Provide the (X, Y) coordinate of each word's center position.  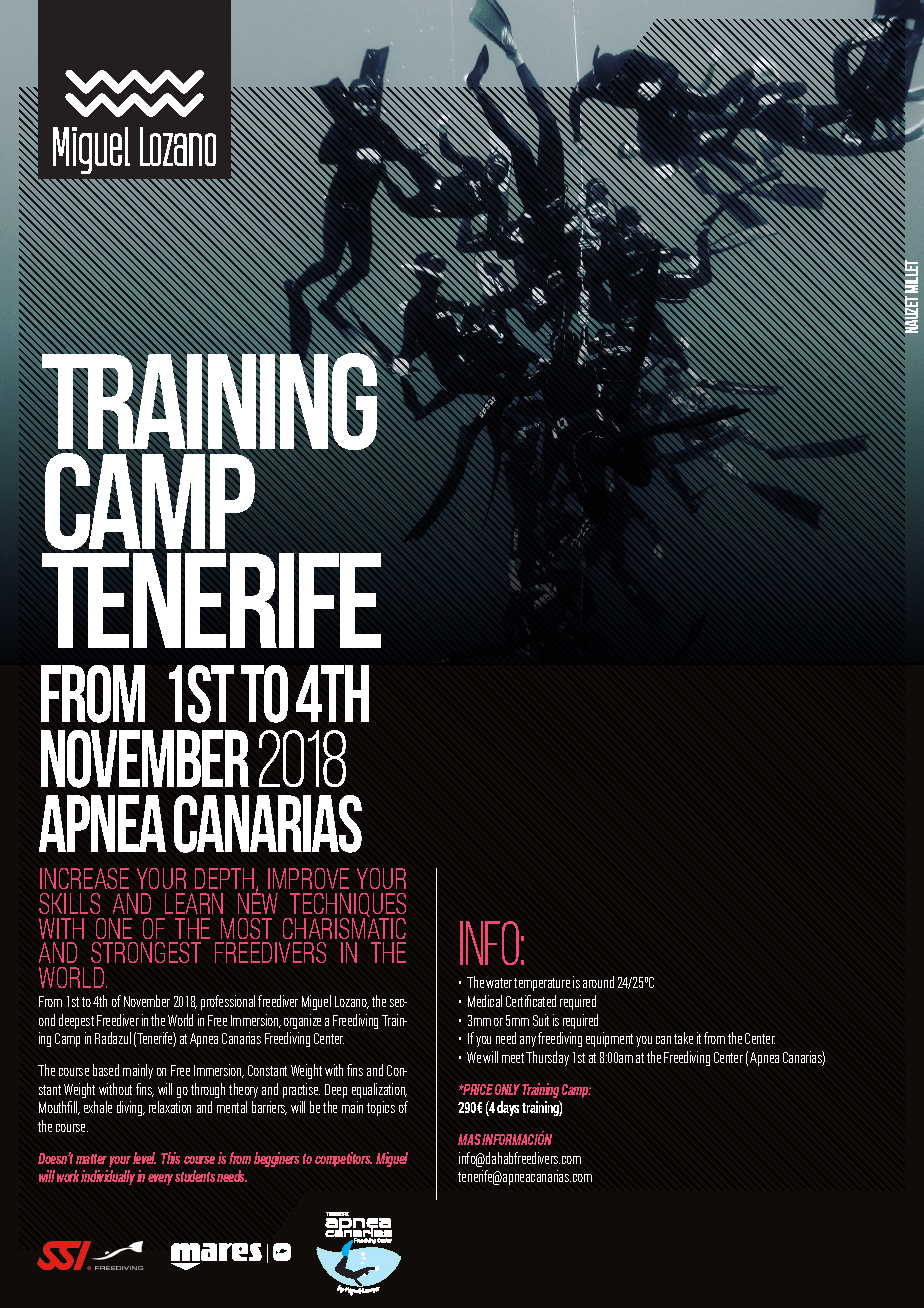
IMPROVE (308, 878)
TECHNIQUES (347, 906)
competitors (343, 1159)
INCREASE (84, 878)
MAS (470, 1139)
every (160, 1179)
